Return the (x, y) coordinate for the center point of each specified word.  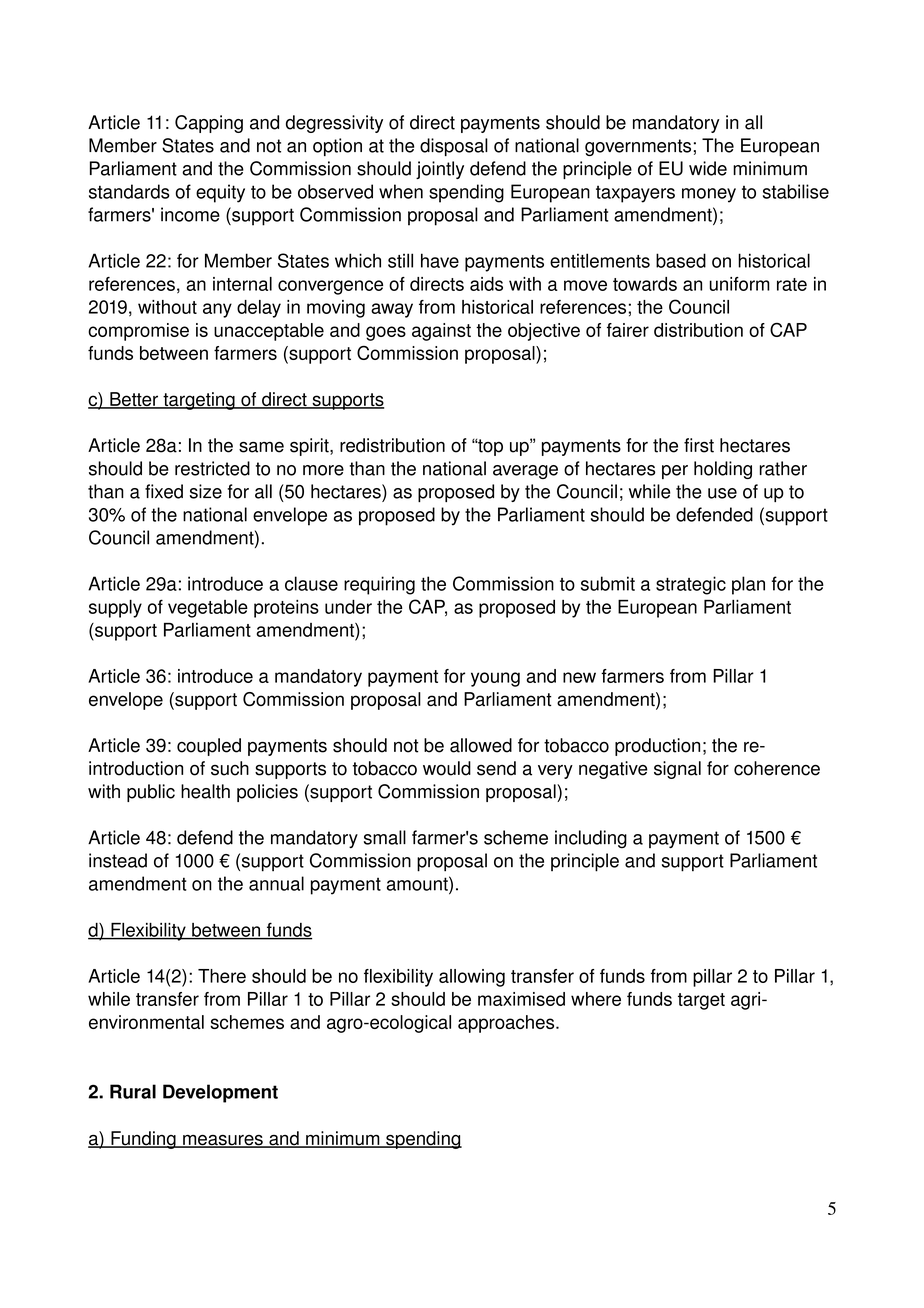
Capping (209, 124)
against (441, 332)
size (206, 491)
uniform (740, 284)
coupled (209, 747)
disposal (454, 147)
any (217, 310)
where (596, 999)
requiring (379, 585)
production (657, 747)
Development (220, 1093)
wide (708, 168)
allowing (472, 978)
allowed (481, 745)
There (222, 976)
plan (748, 585)
